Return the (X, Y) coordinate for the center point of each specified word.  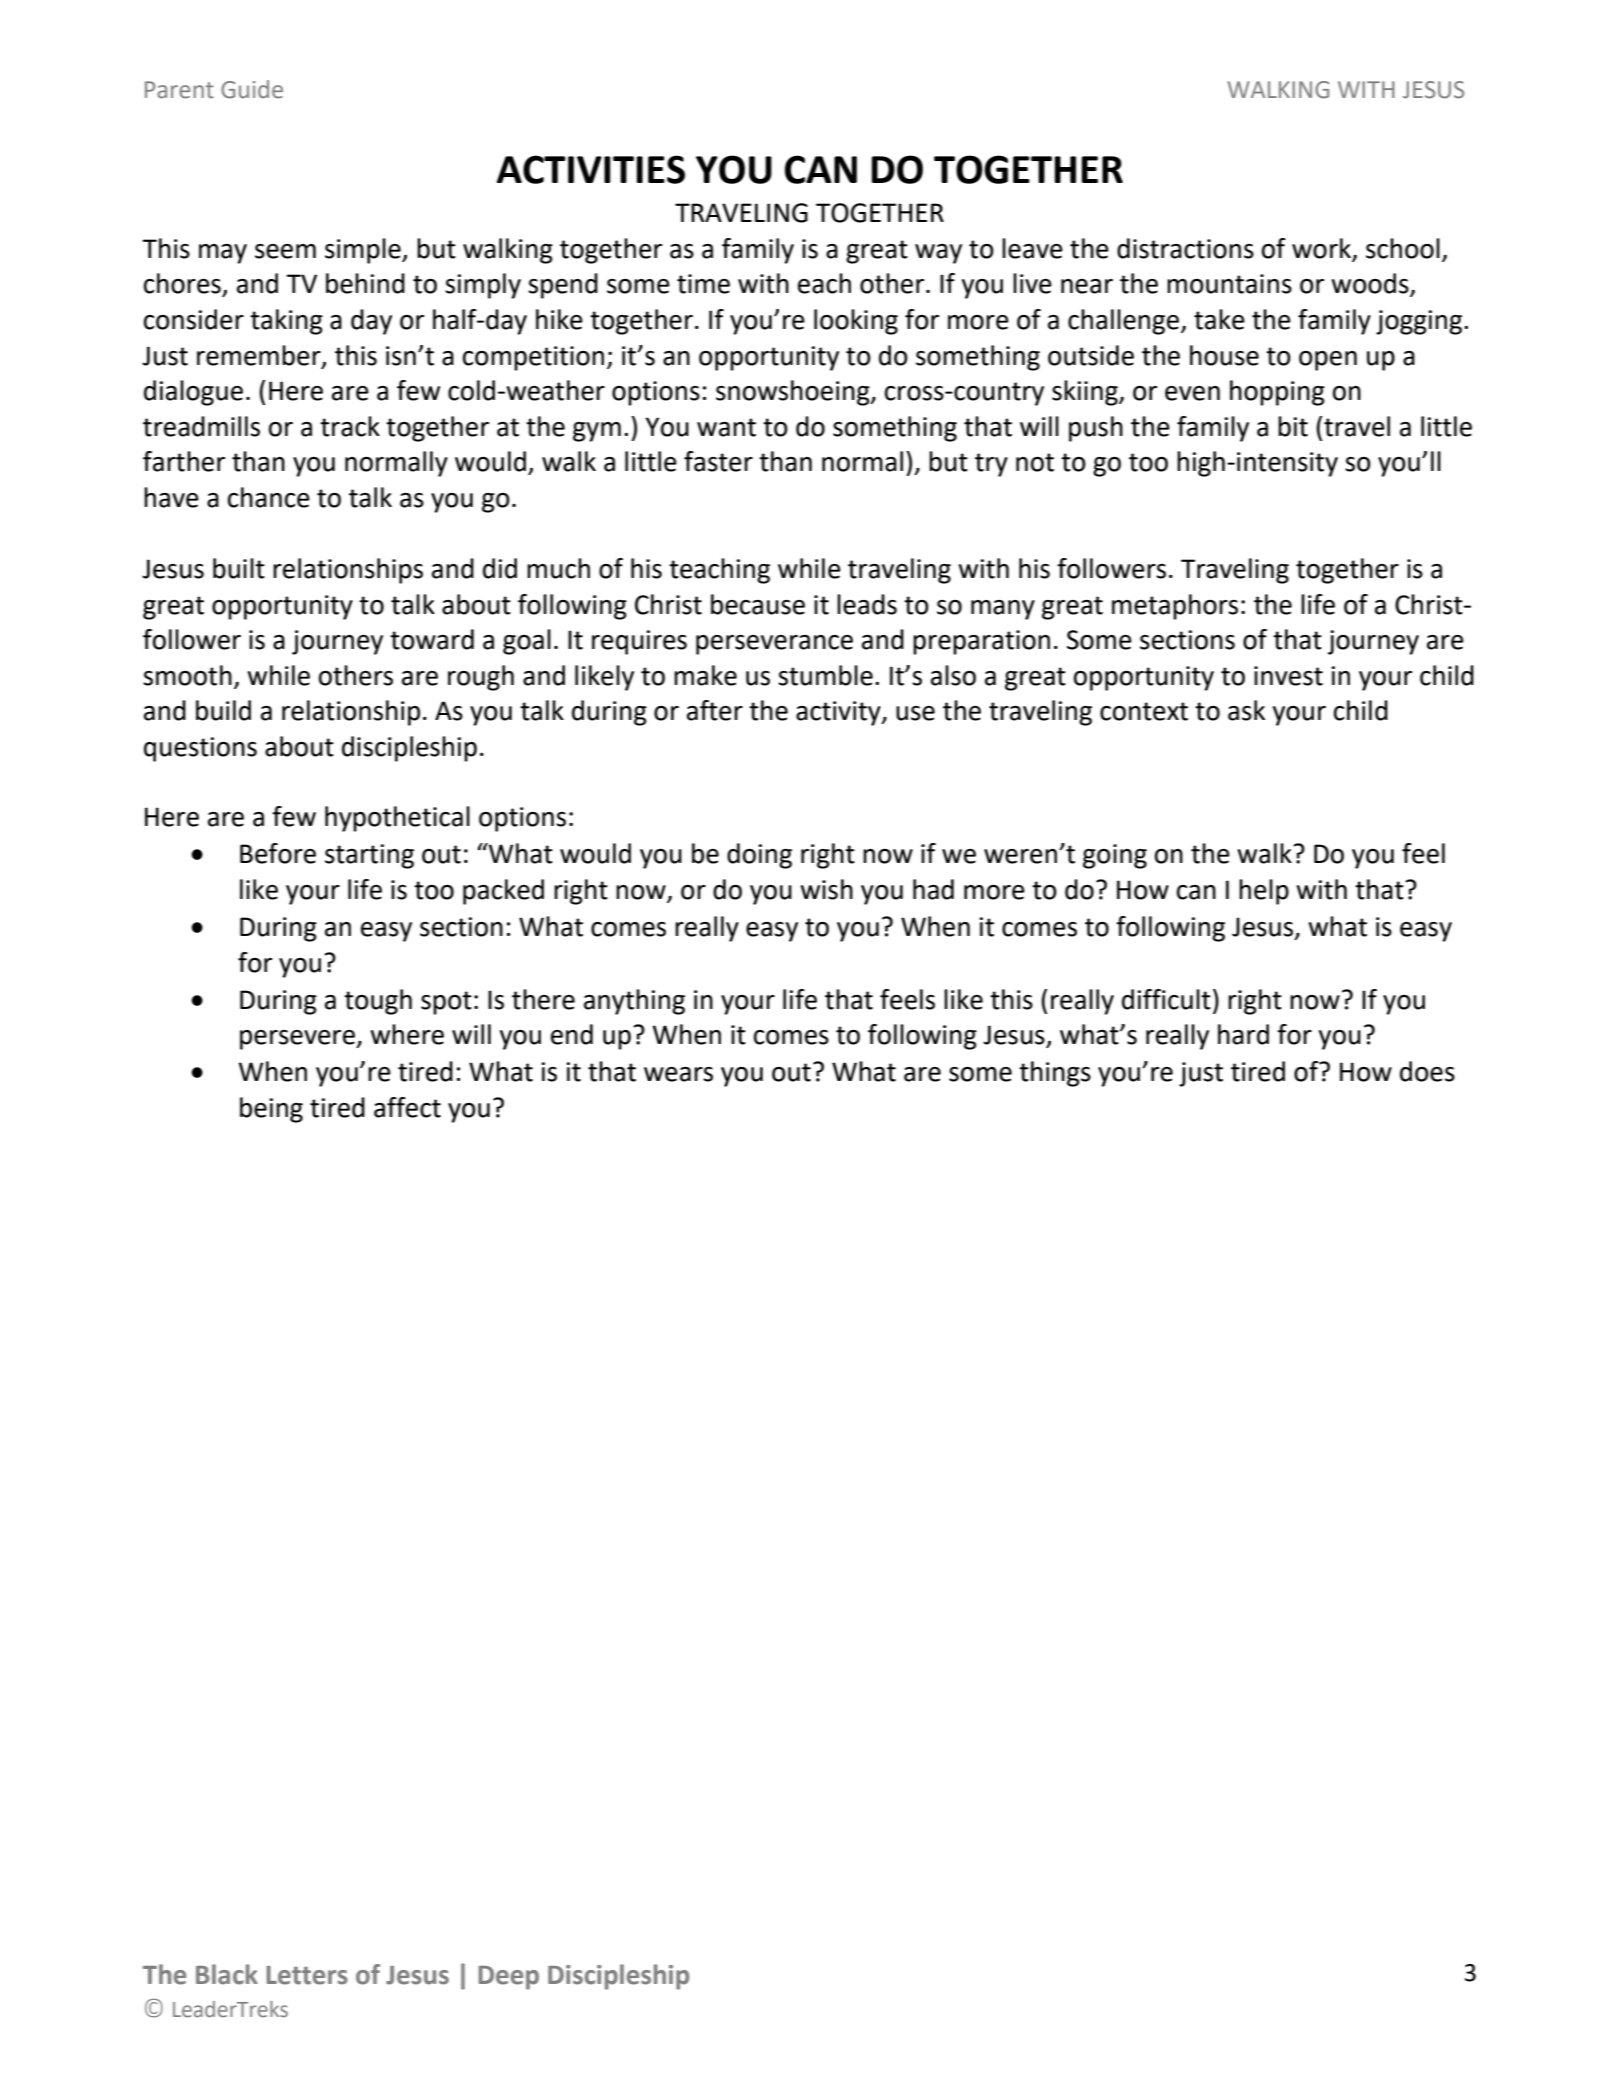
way (938, 254)
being (271, 1110)
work (1322, 249)
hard (1243, 1034)
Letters (307, 1975)
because (758, 604)
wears (678, 1074)
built (239, 568)
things (1055, 1074)
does (1427, 1071)
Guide (252, 89)
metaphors (1175, 607)
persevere (298, 1040)
